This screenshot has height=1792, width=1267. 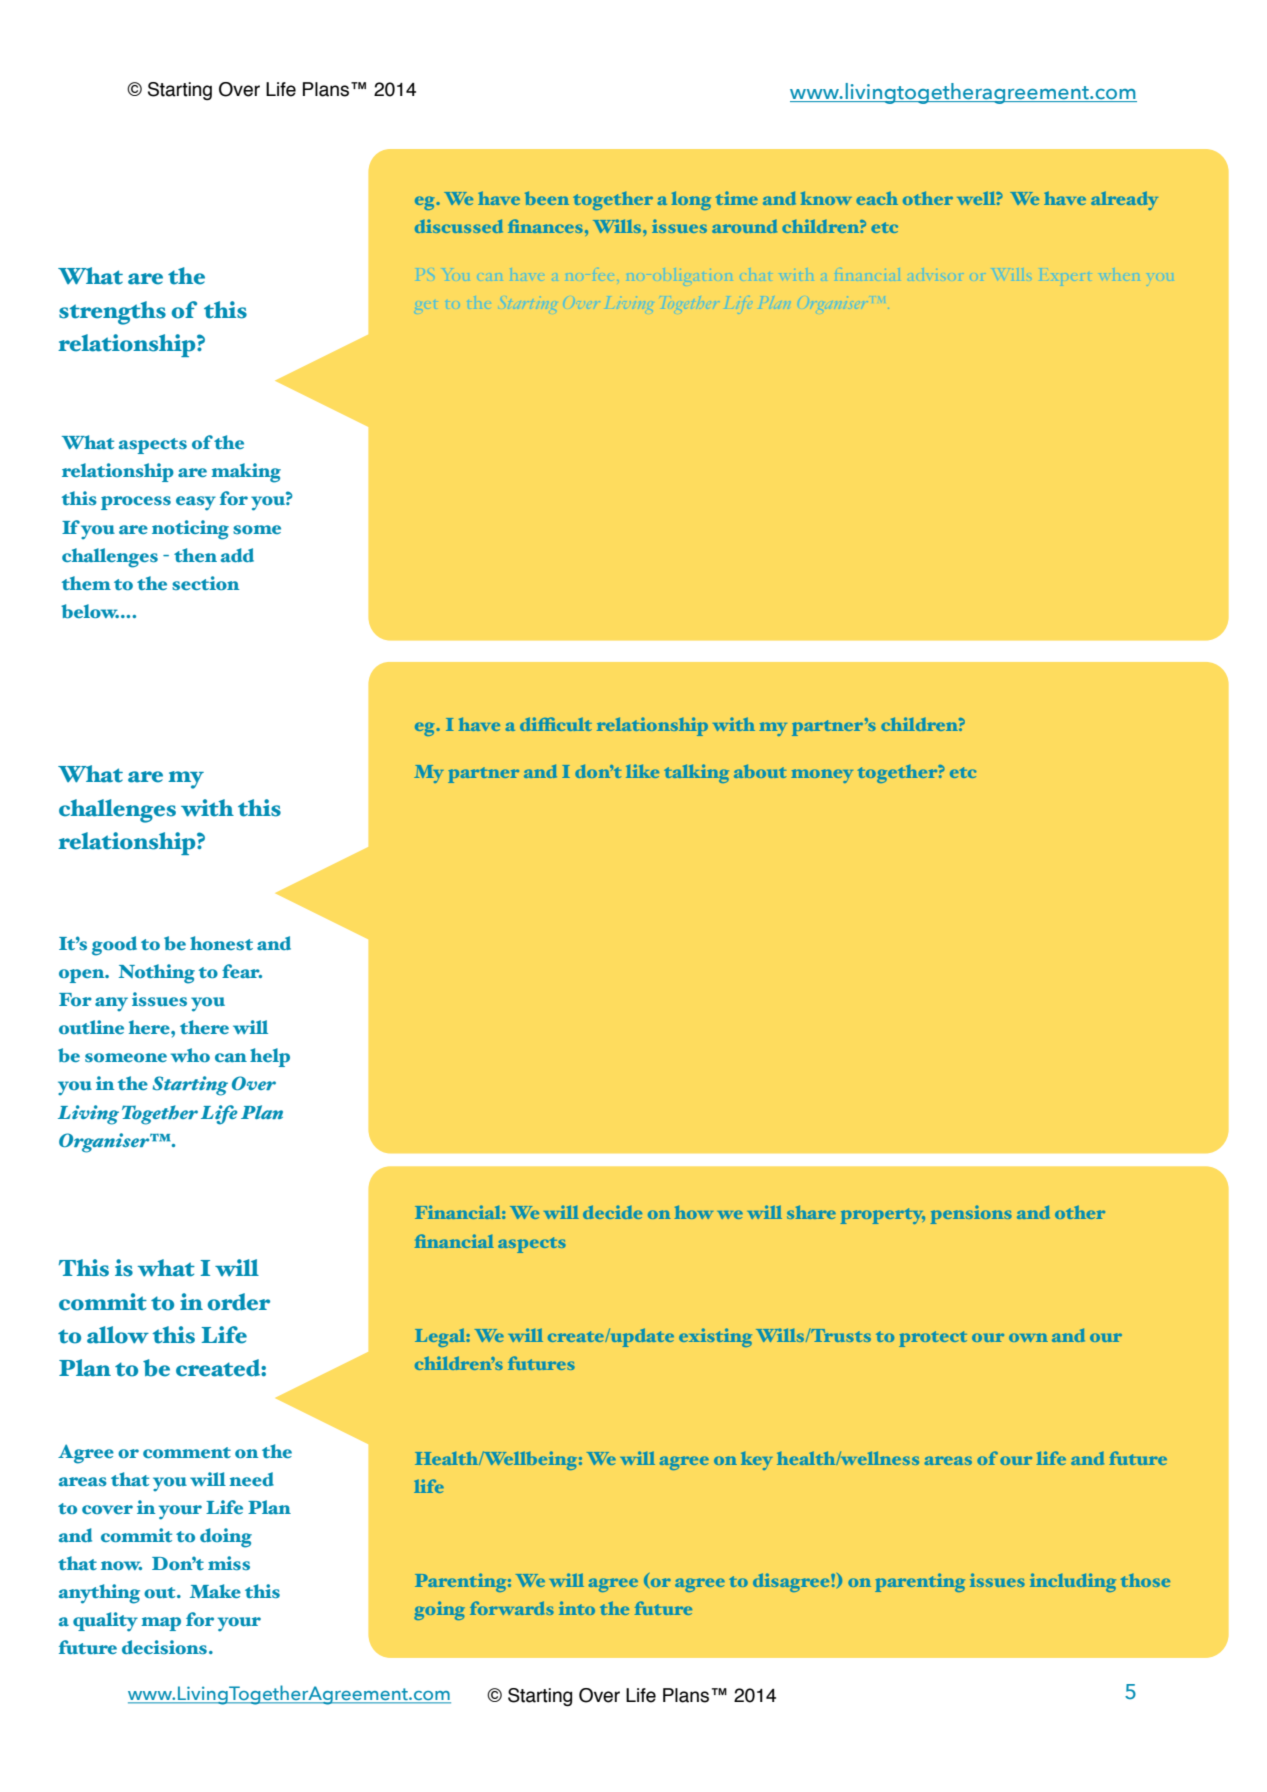 I want to click on already, so click(x=1124, y=200).
